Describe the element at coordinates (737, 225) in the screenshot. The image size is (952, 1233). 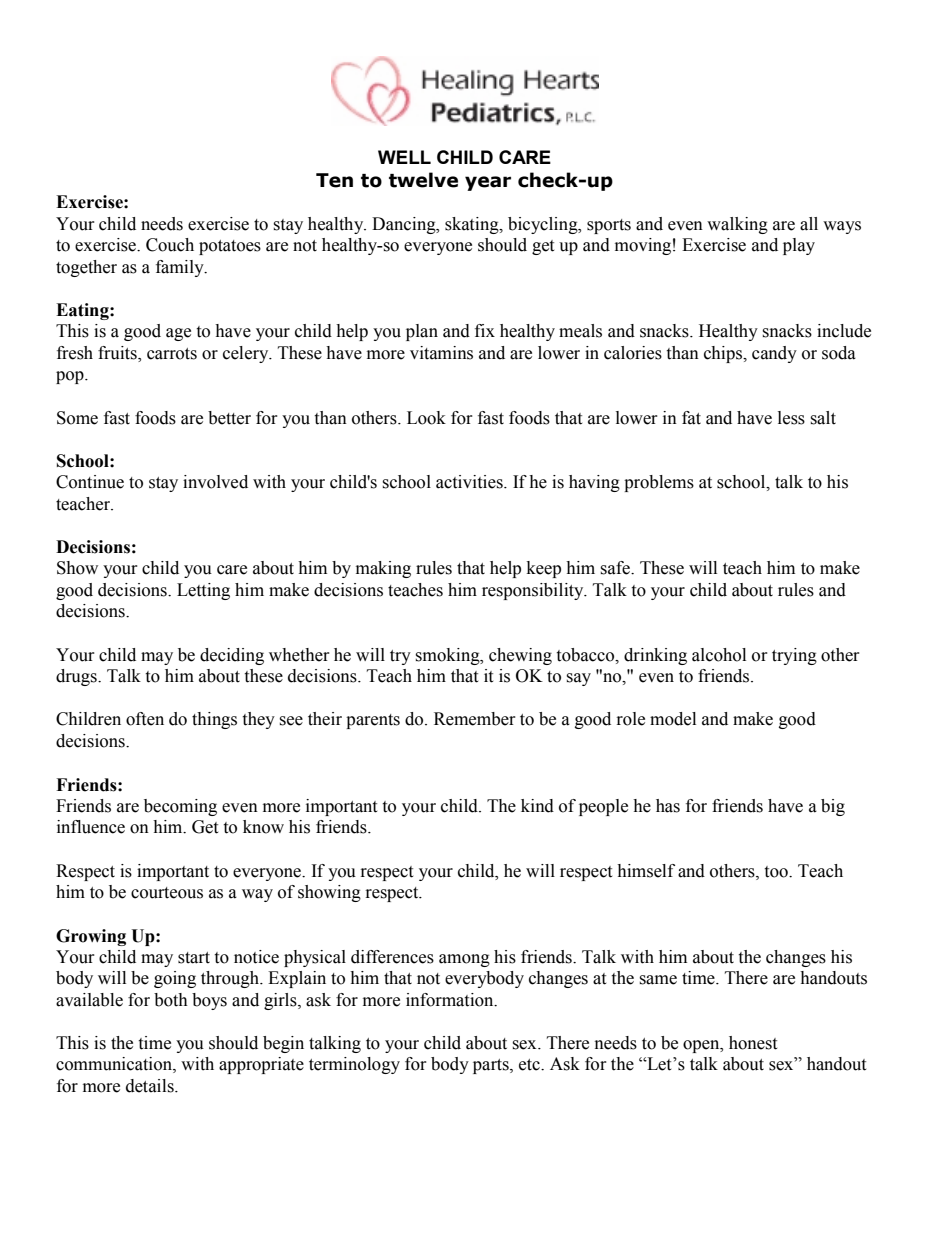
I see `walking` at that location.
